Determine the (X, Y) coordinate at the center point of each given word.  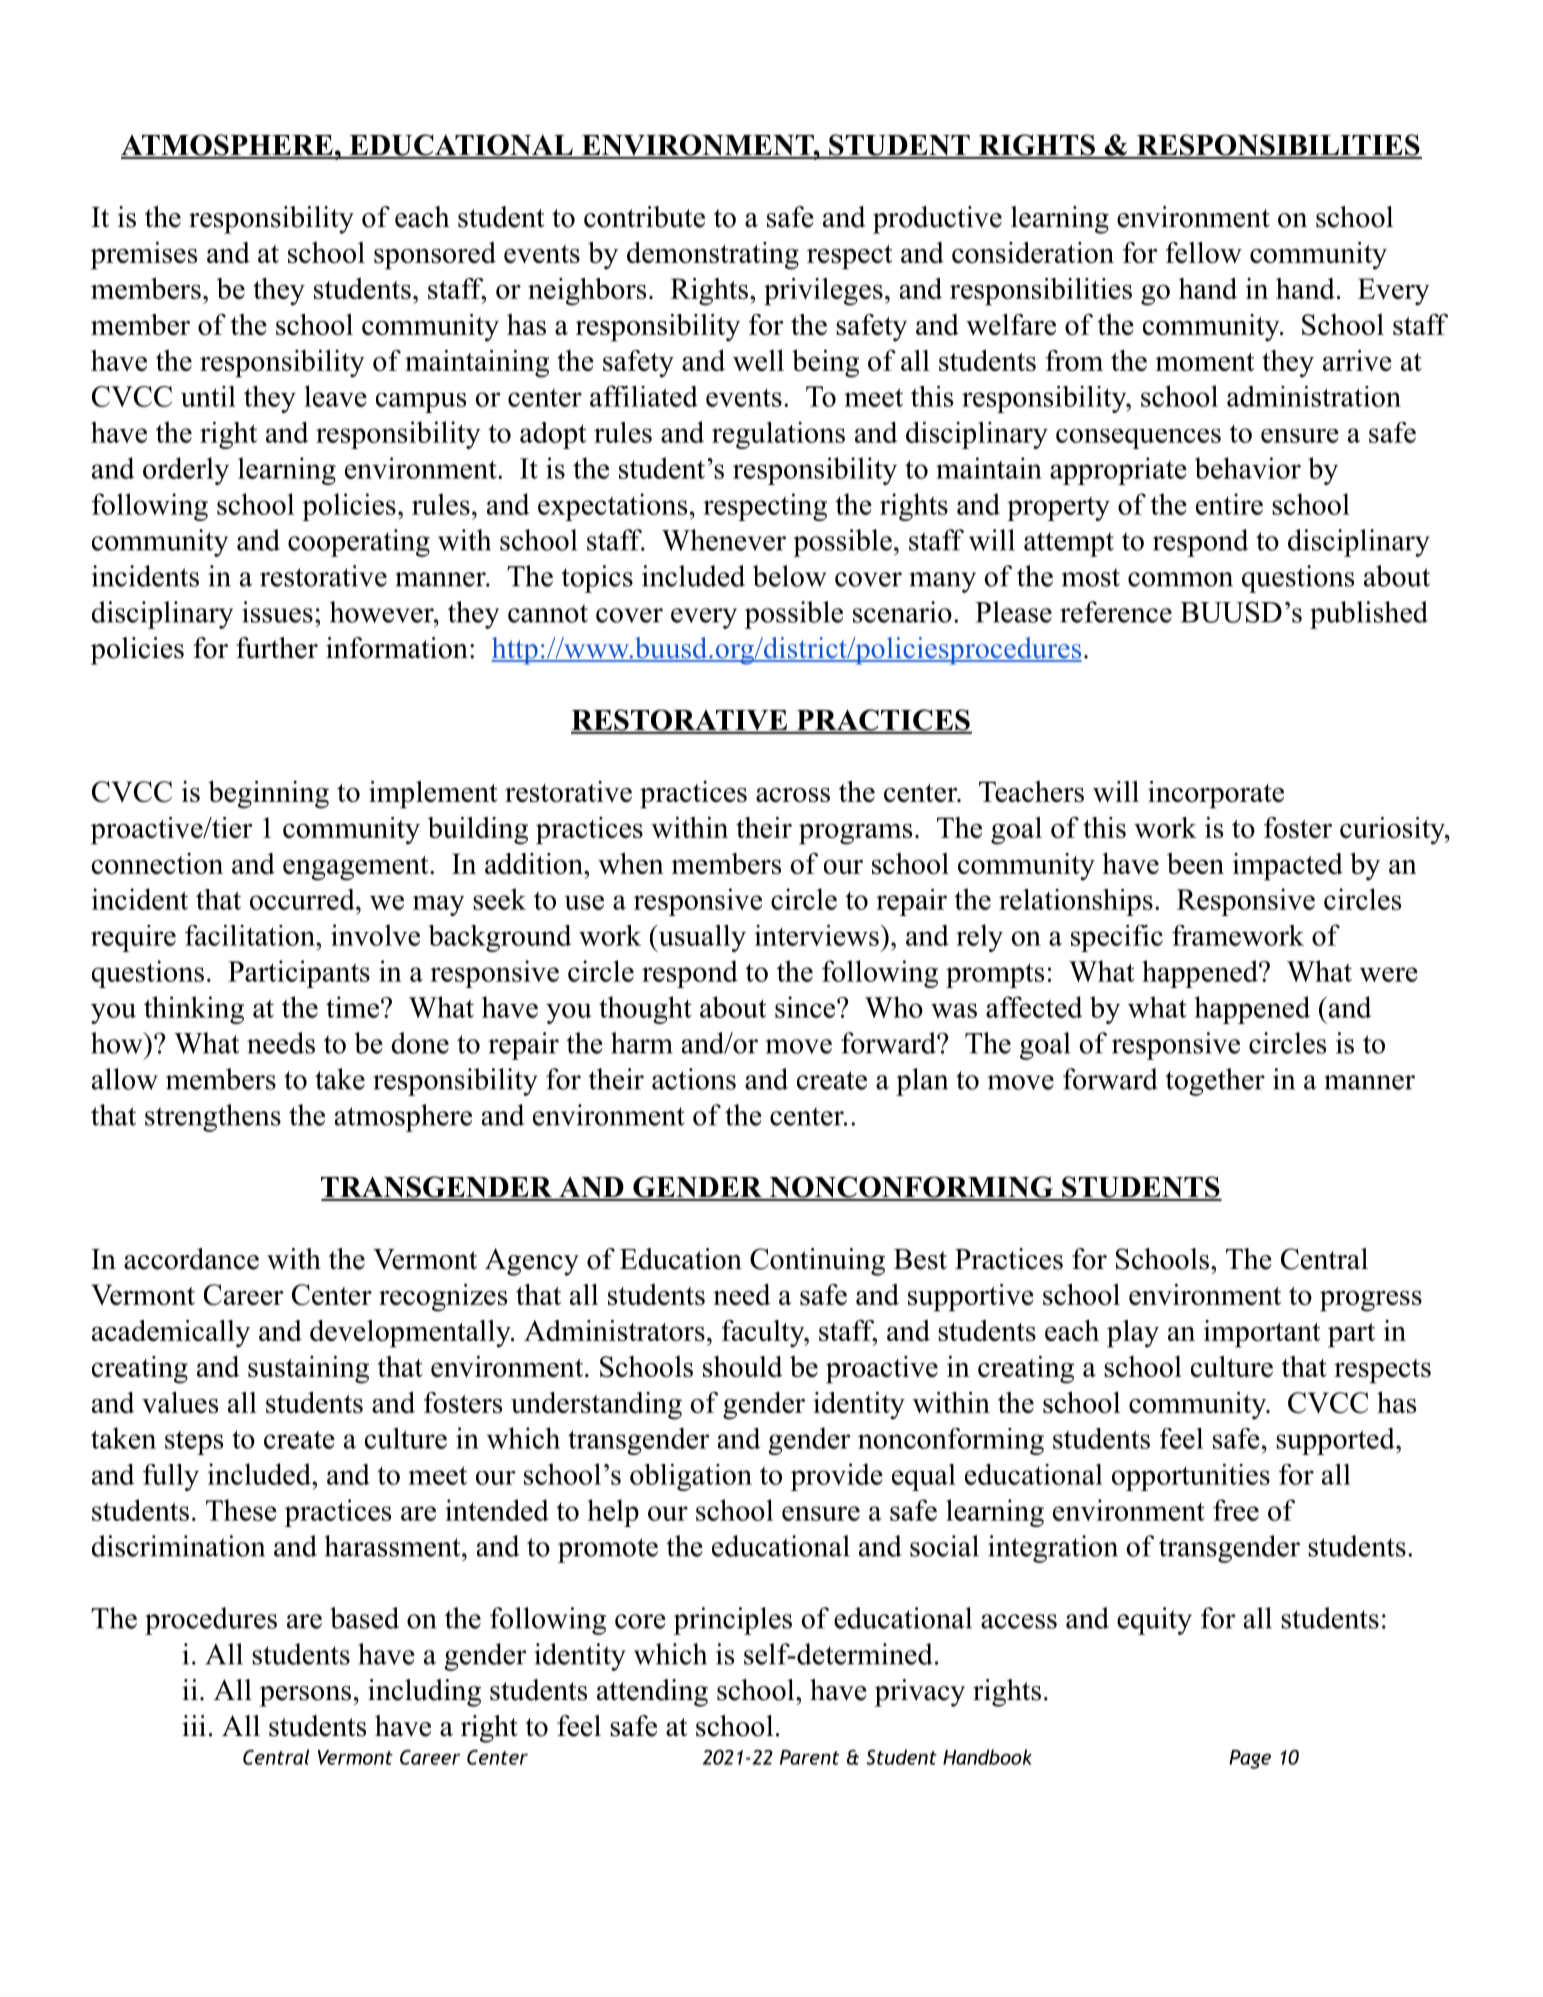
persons (305, 1696)
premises (144, 255)
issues (277, 612)
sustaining (308, 1369)
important (1262, 1334)
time (352, 1007)
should (743, 1366)
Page (1250, 1759)
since (806, 1007)
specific (1117, 938)
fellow (1204, 252)
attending (652, 1693)
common (1180, 579)
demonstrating (713, 256)
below (790, 576)
